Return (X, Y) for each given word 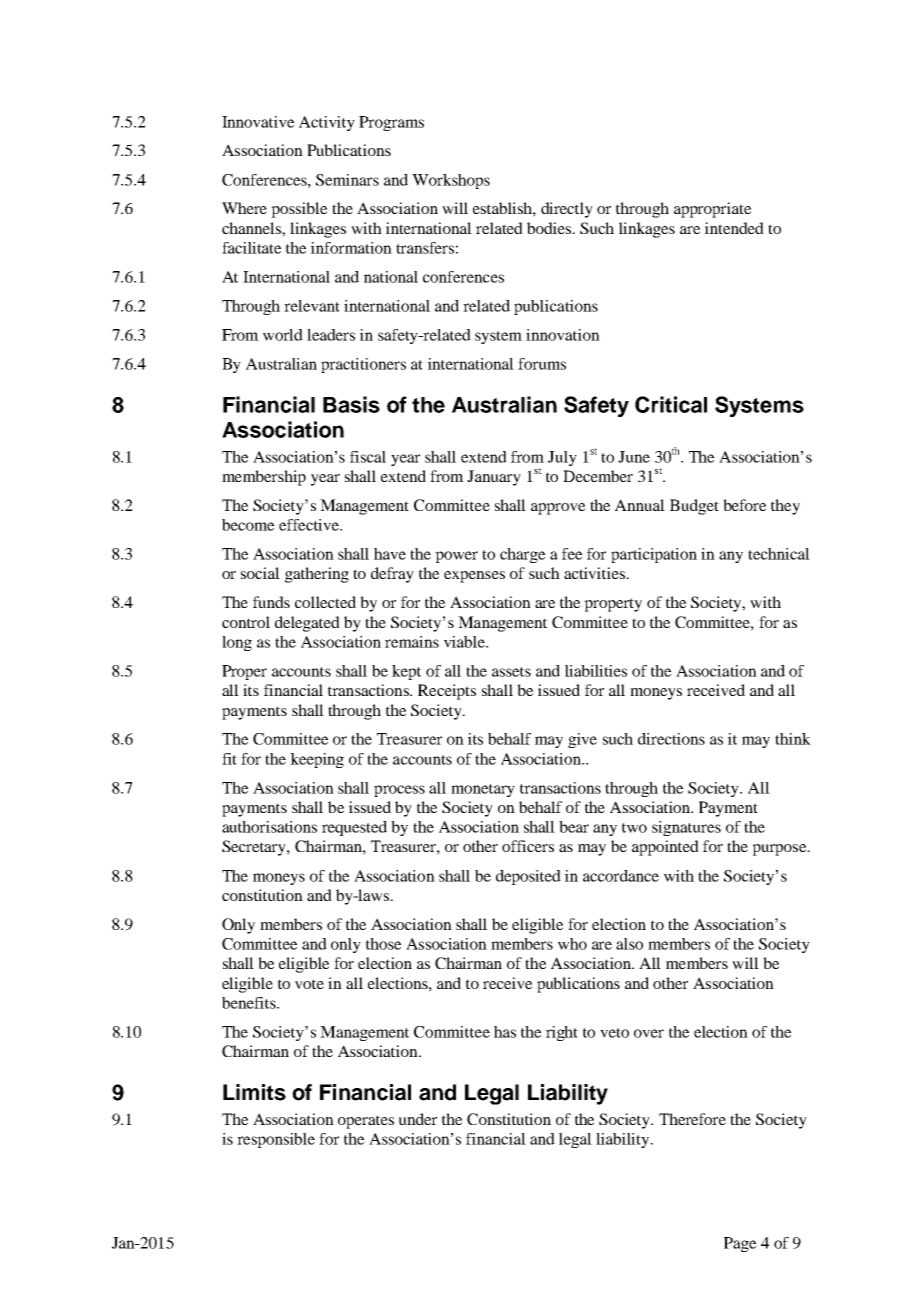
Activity (327, 123)
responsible (276, 1140)
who (572, 944)
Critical (671, 404)
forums (542, 364)
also (629, 944)
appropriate (712, 210)
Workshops (451, 181)
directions (671, 739)
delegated (307, 624)
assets (511, 672)
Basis (351, 404)
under (418, 1119)
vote (309, 984)
